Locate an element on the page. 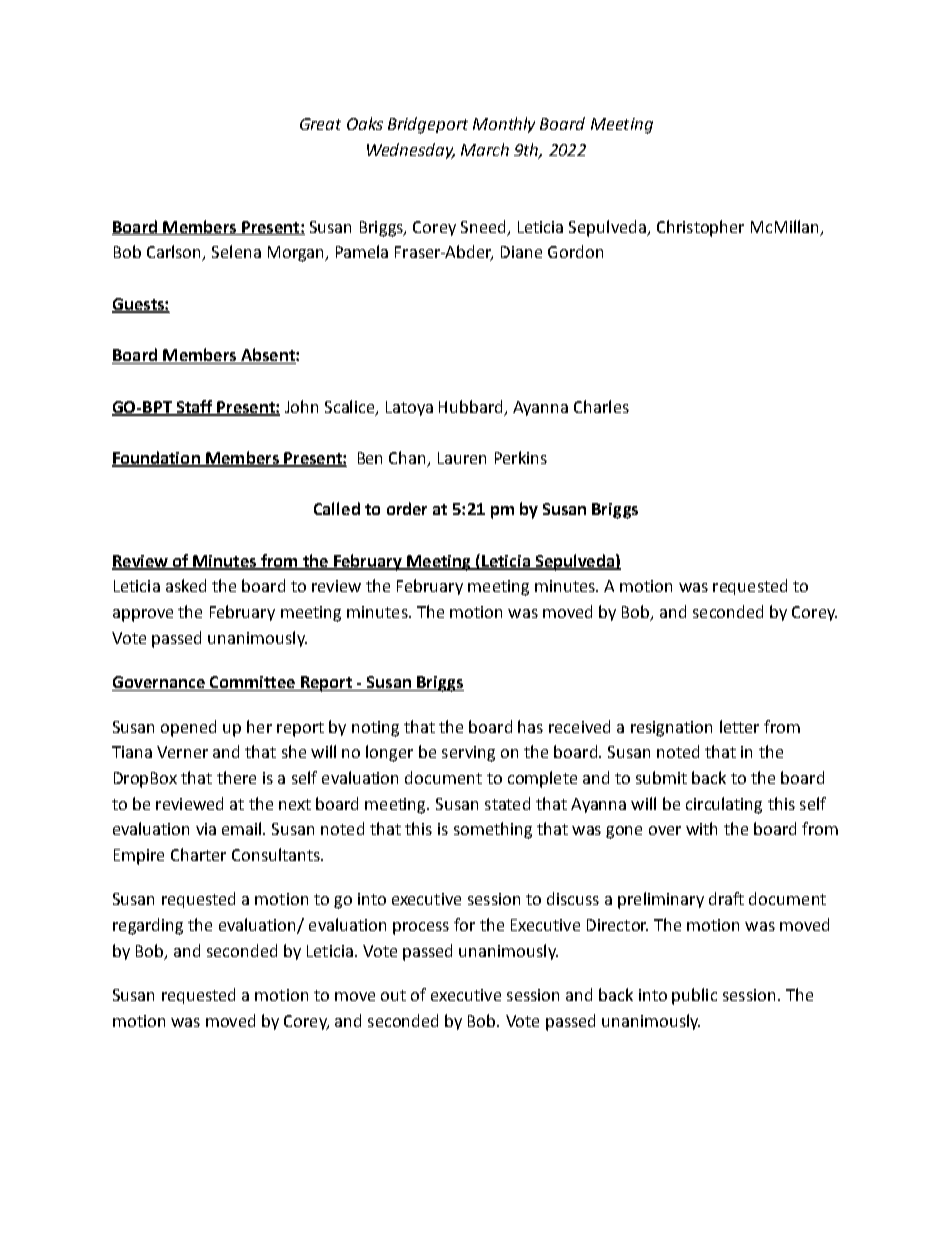 The height and width of the document is (1233, 952). Perkins is located at coordinates (521, 457).
